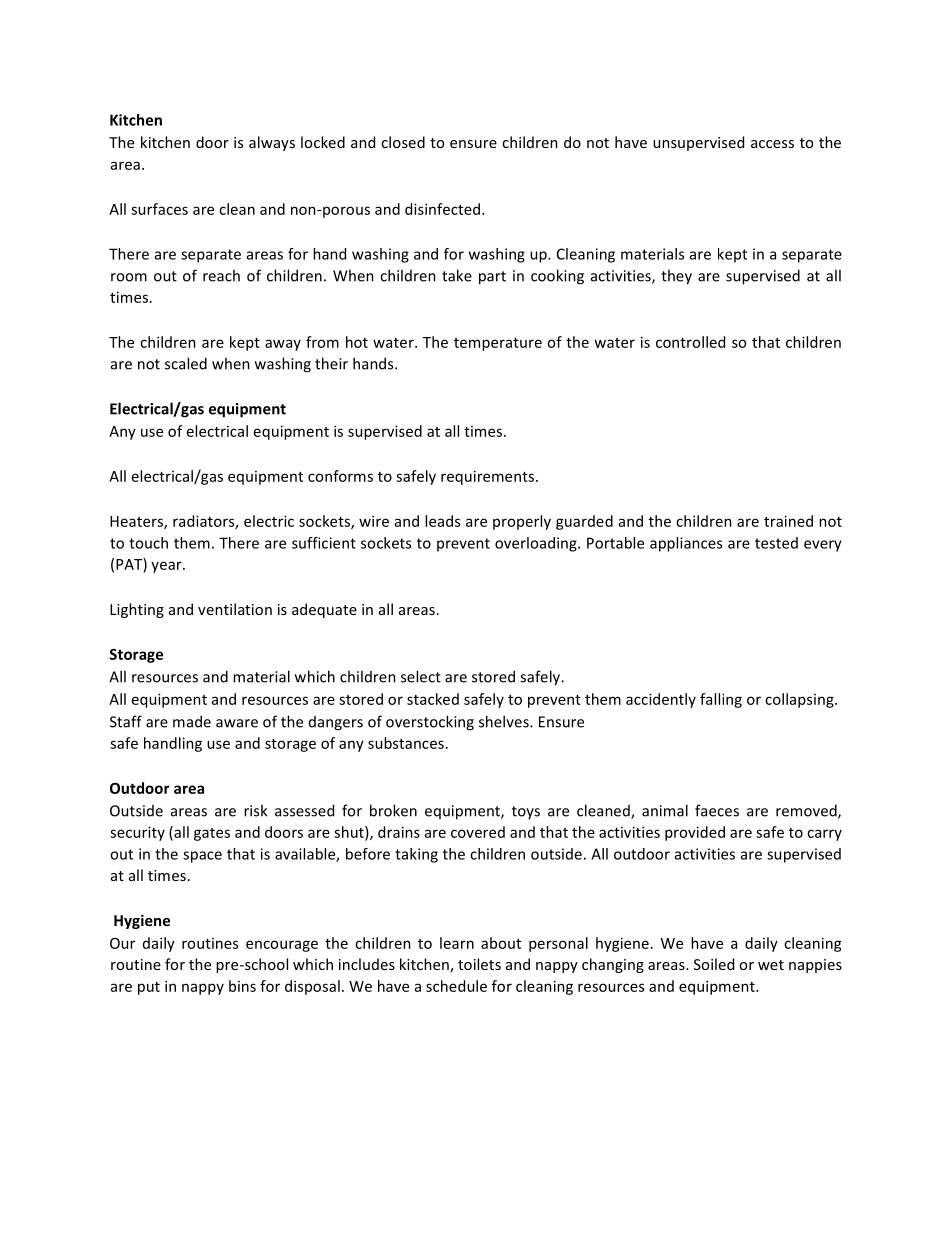 Image resolution: width=952 pixels, height=1233 pixels. Describe the element at coordinates (167, 567) in the screenshot. I see `year` at that location.
